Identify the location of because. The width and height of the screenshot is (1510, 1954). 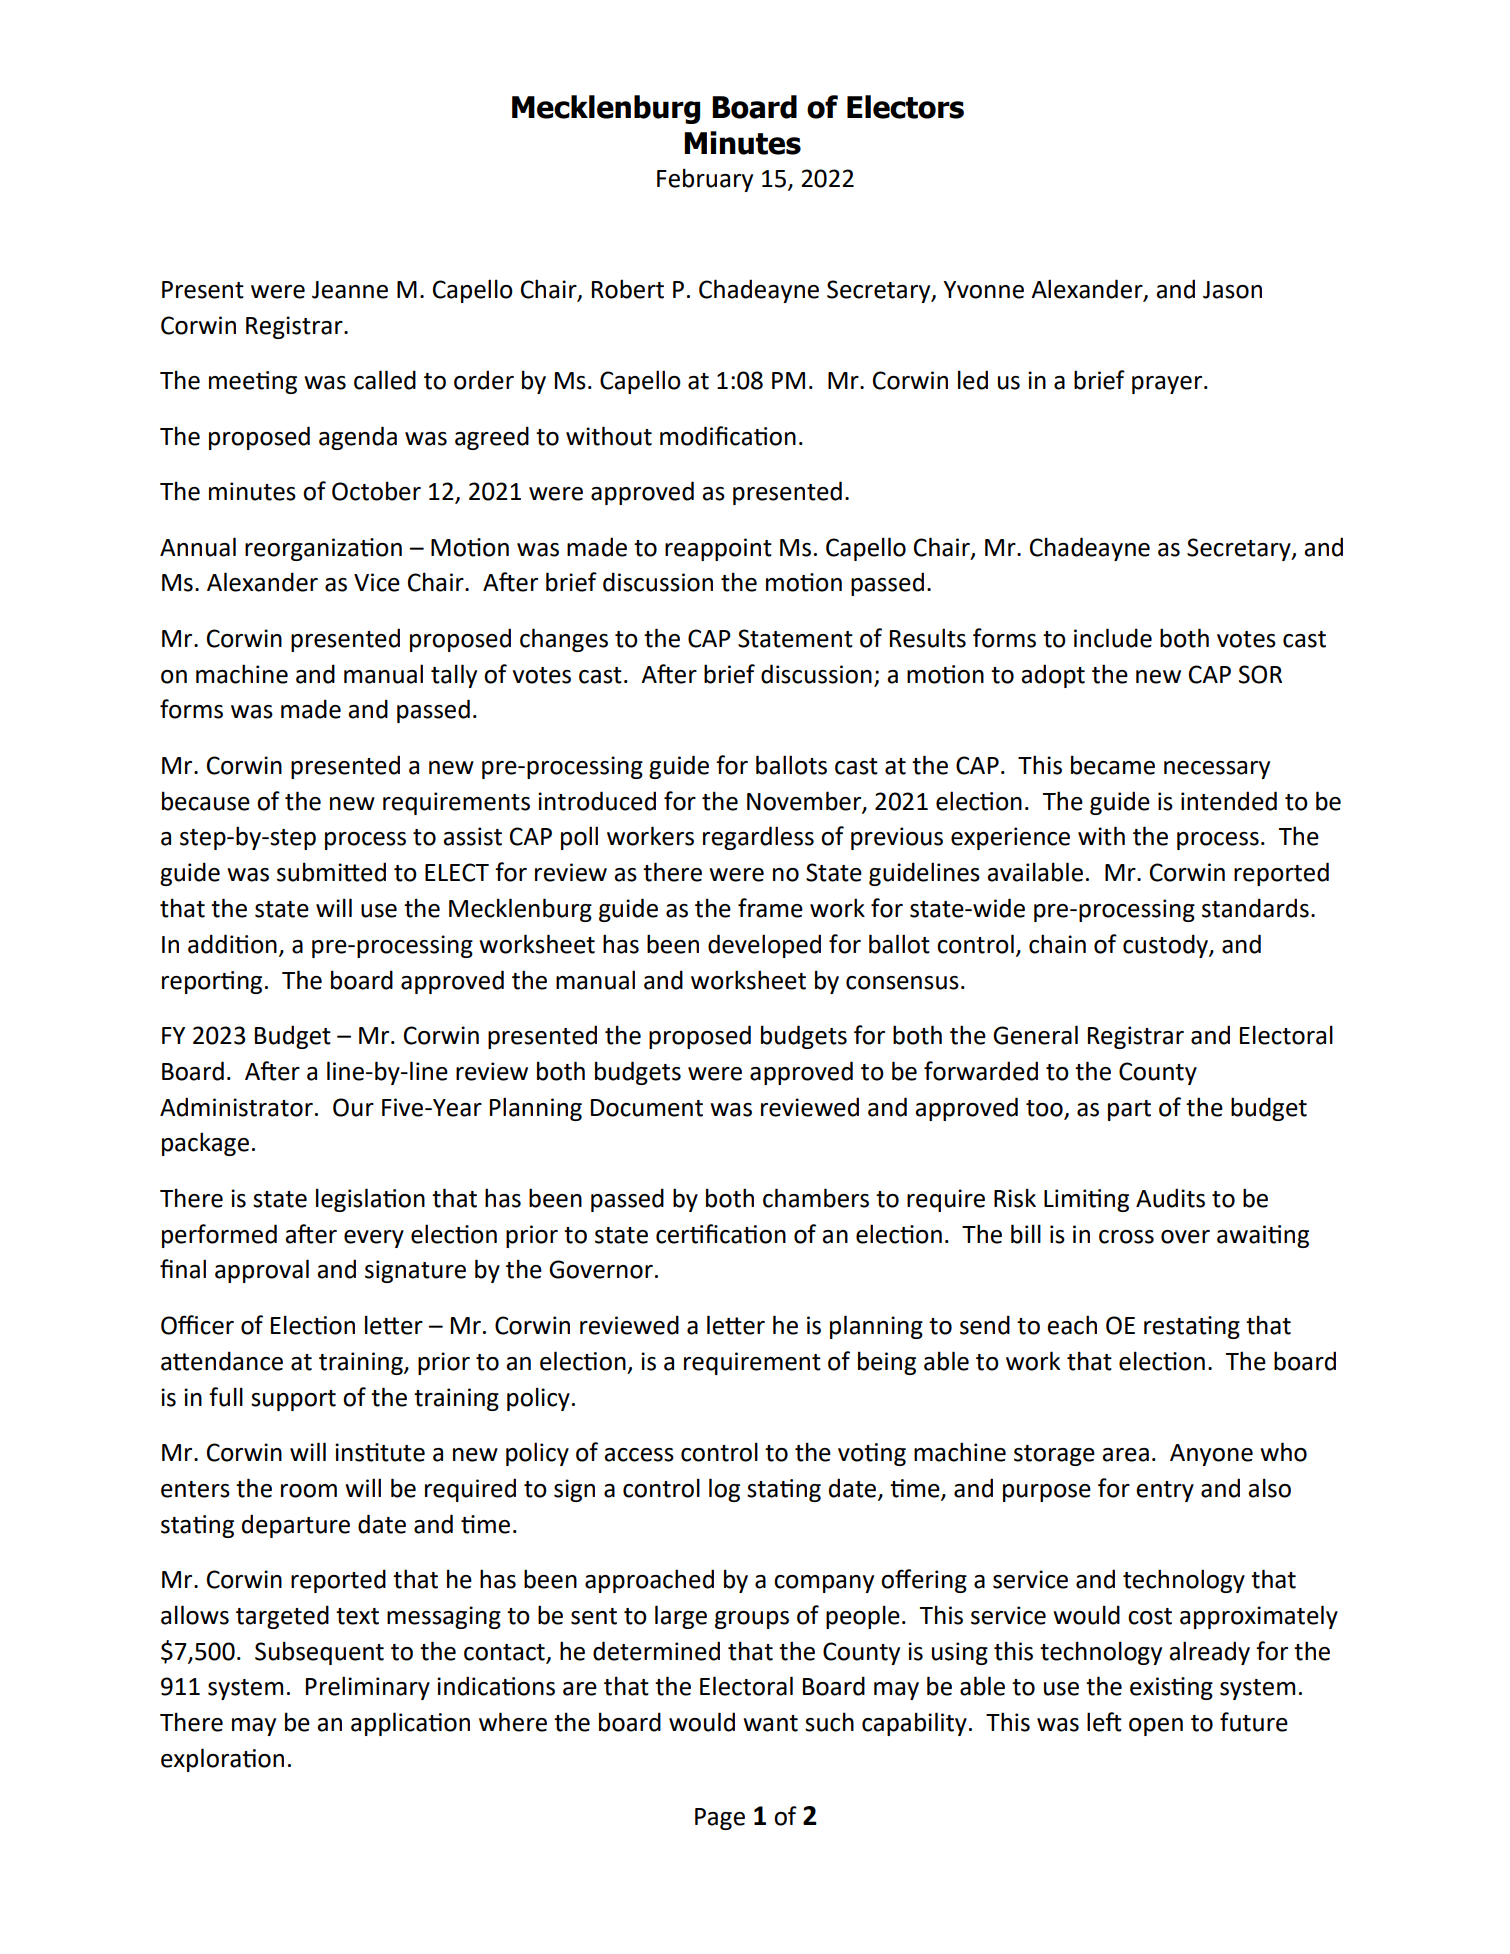
(206, 801).
